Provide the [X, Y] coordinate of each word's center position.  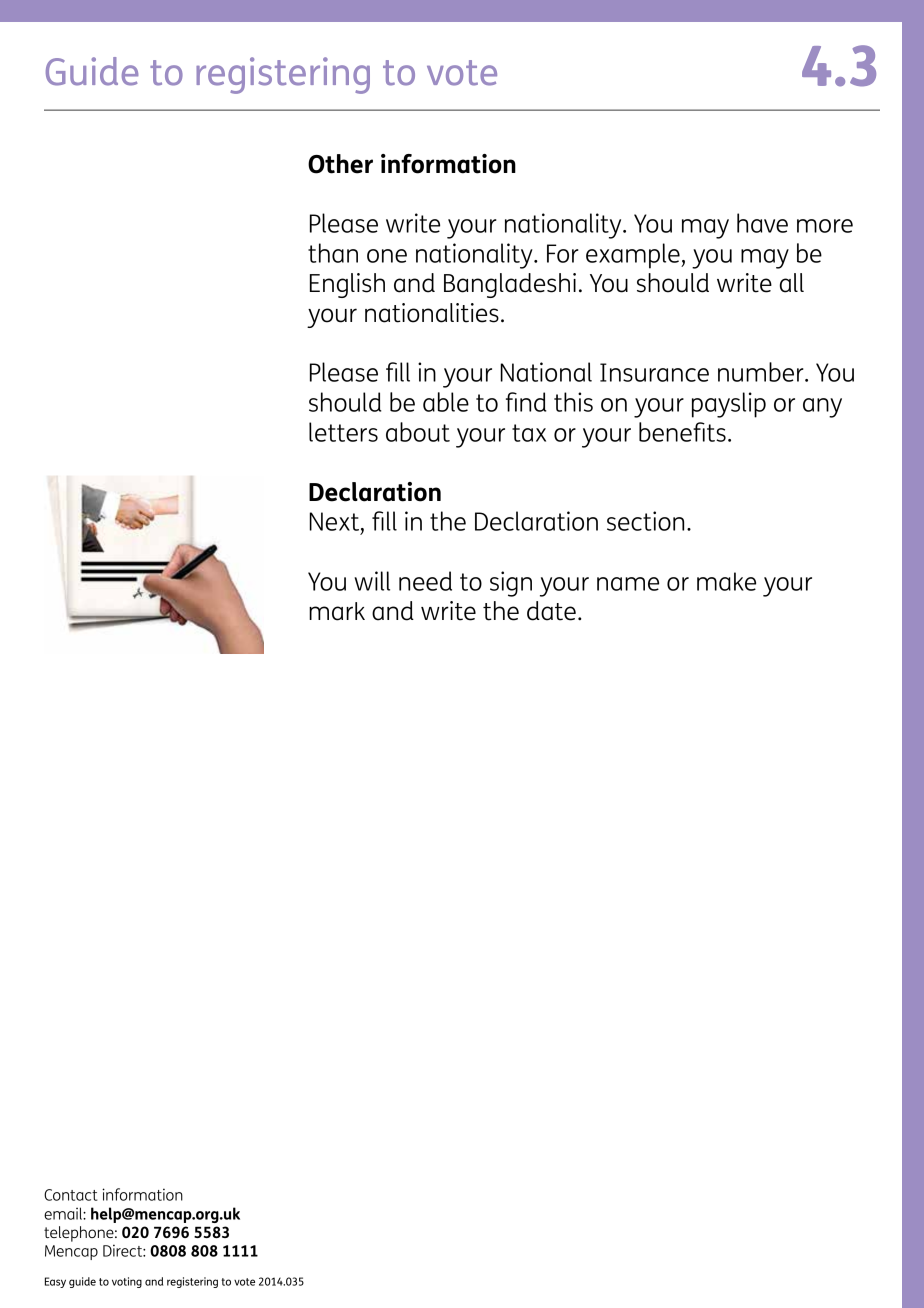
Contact [71, 1195]
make [726, 581]
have [762, 223]
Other [340, 164]
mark [337, 611]
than [333, 253]
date [551, 611]
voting [127, 1282]
